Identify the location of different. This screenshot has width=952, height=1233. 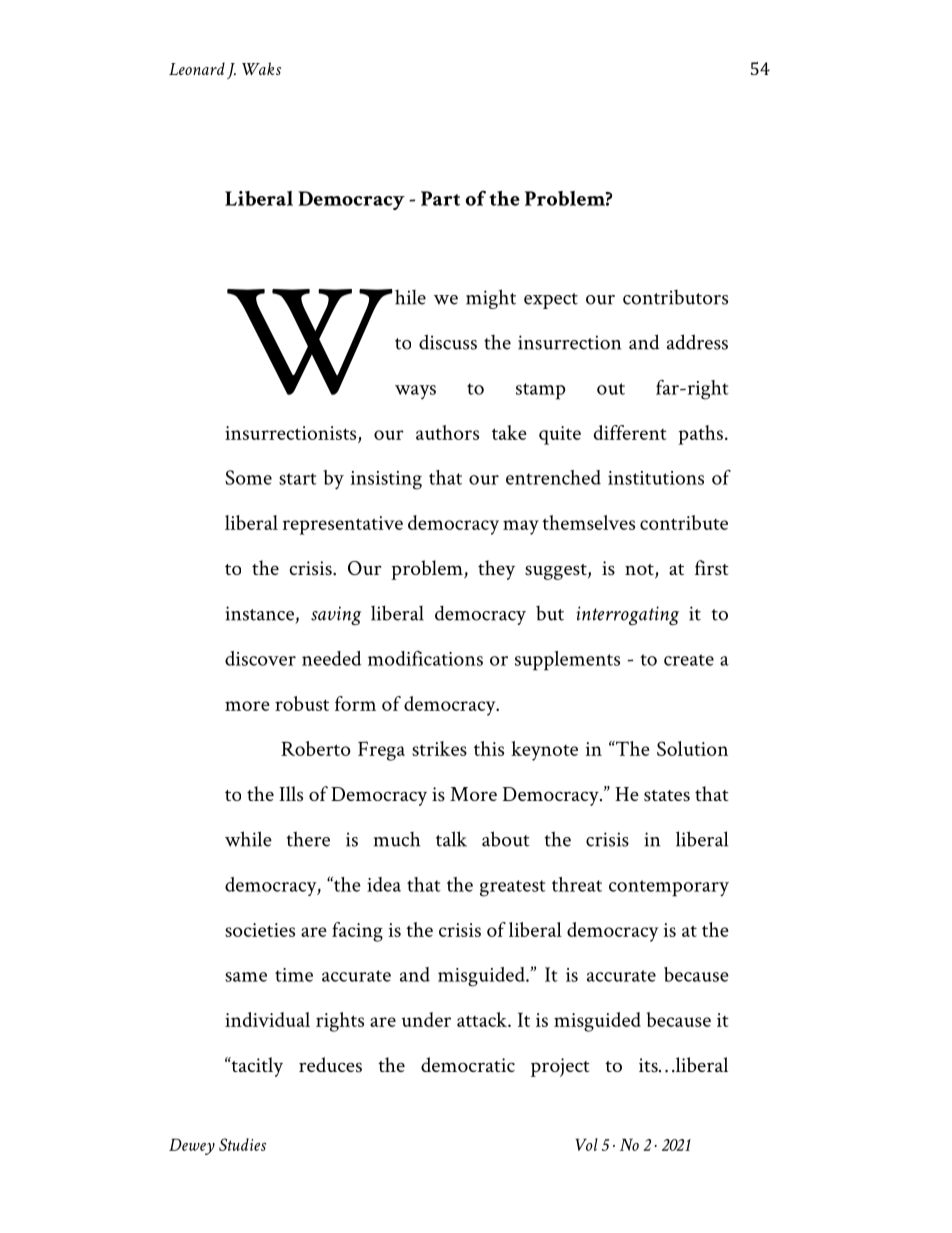
(630, 432).
